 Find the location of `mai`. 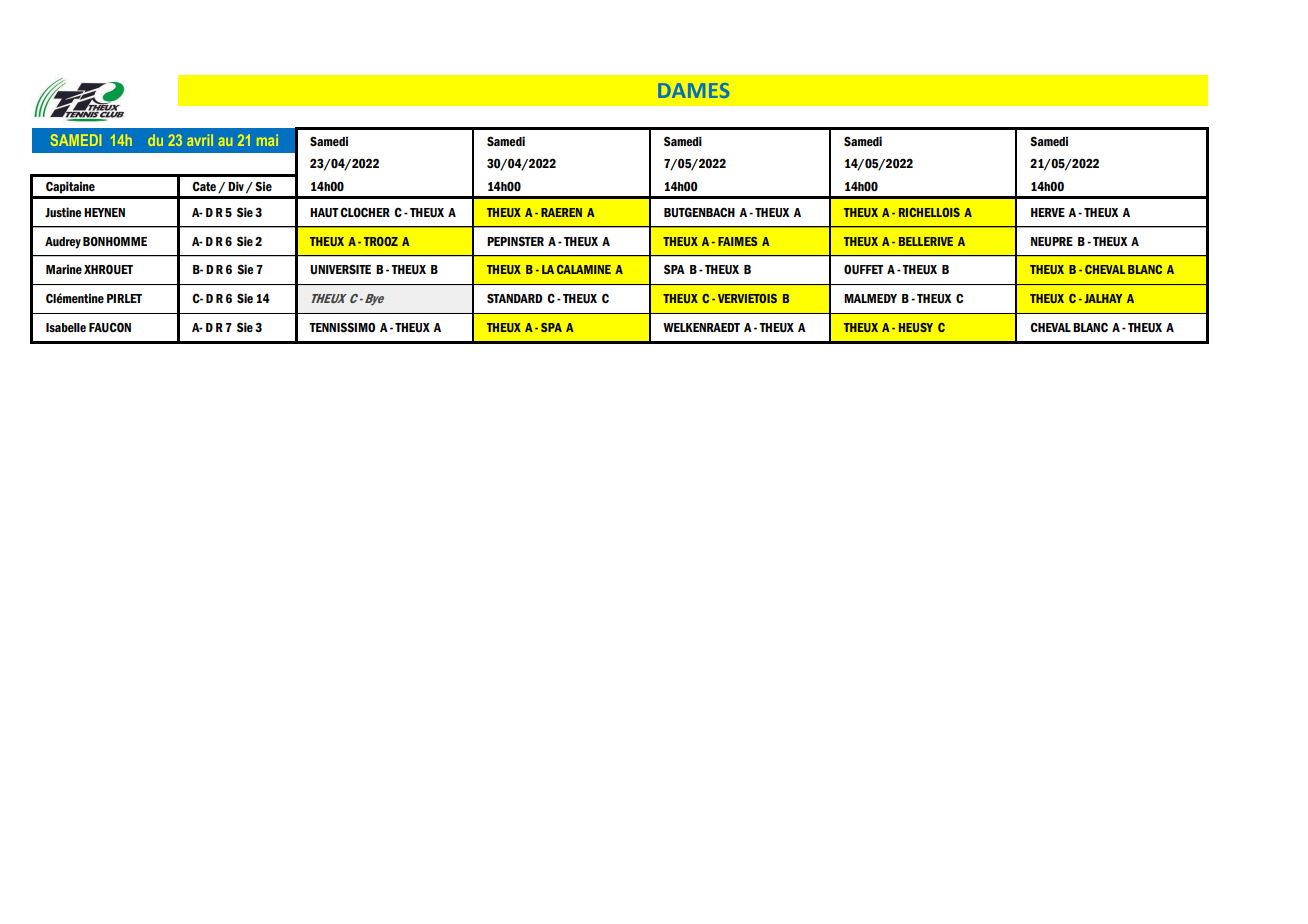

mai is located at coordinates (267, 140).
